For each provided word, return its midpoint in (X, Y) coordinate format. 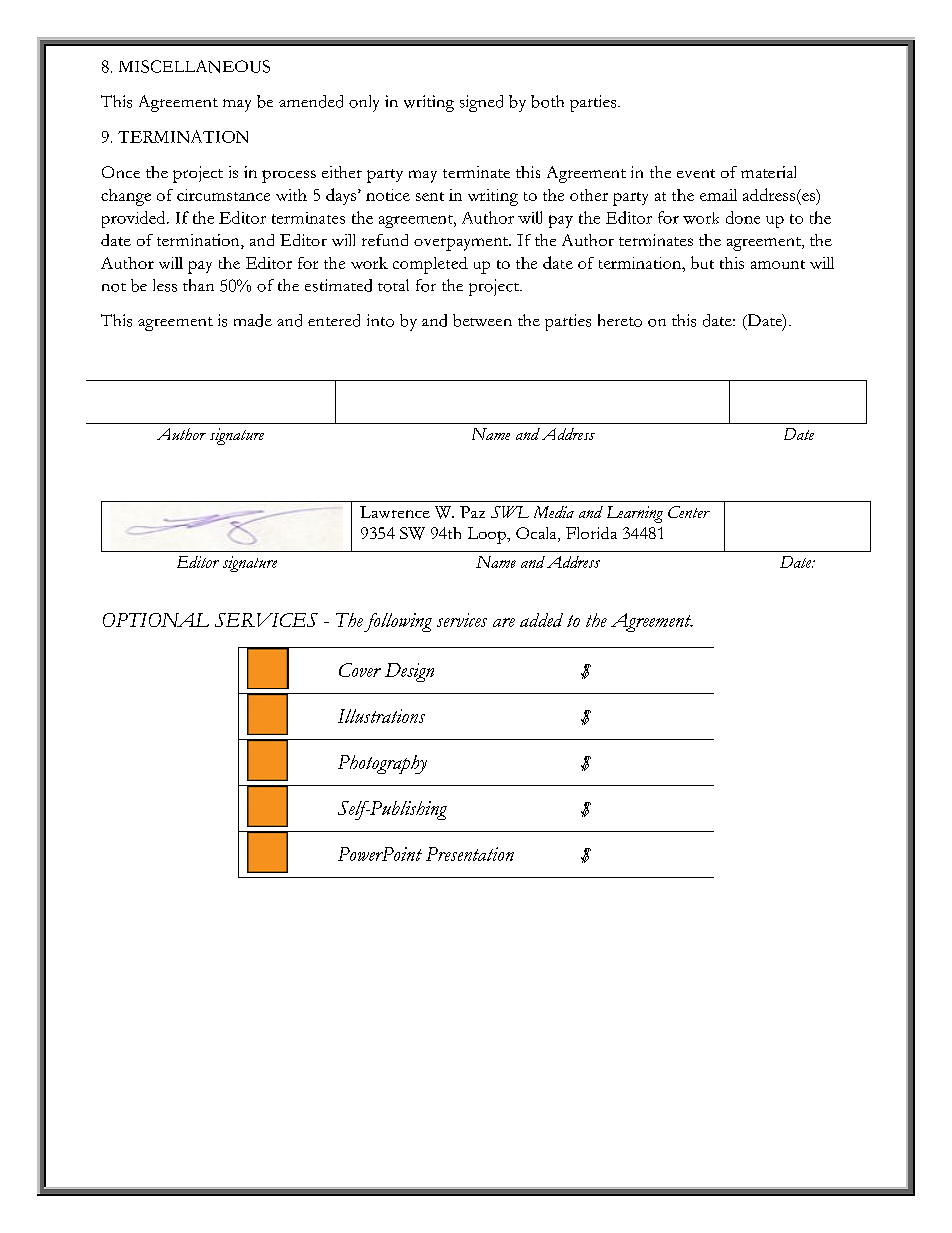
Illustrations (381, 716)
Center (689, 512)
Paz (472, 512)
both (547, 101)
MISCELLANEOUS (194, 66)
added (541, 620)
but (702, 262)
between (482, 320)
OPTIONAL (156, 620)
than (198, 285)
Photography (382, 764)
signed (481, 103)
